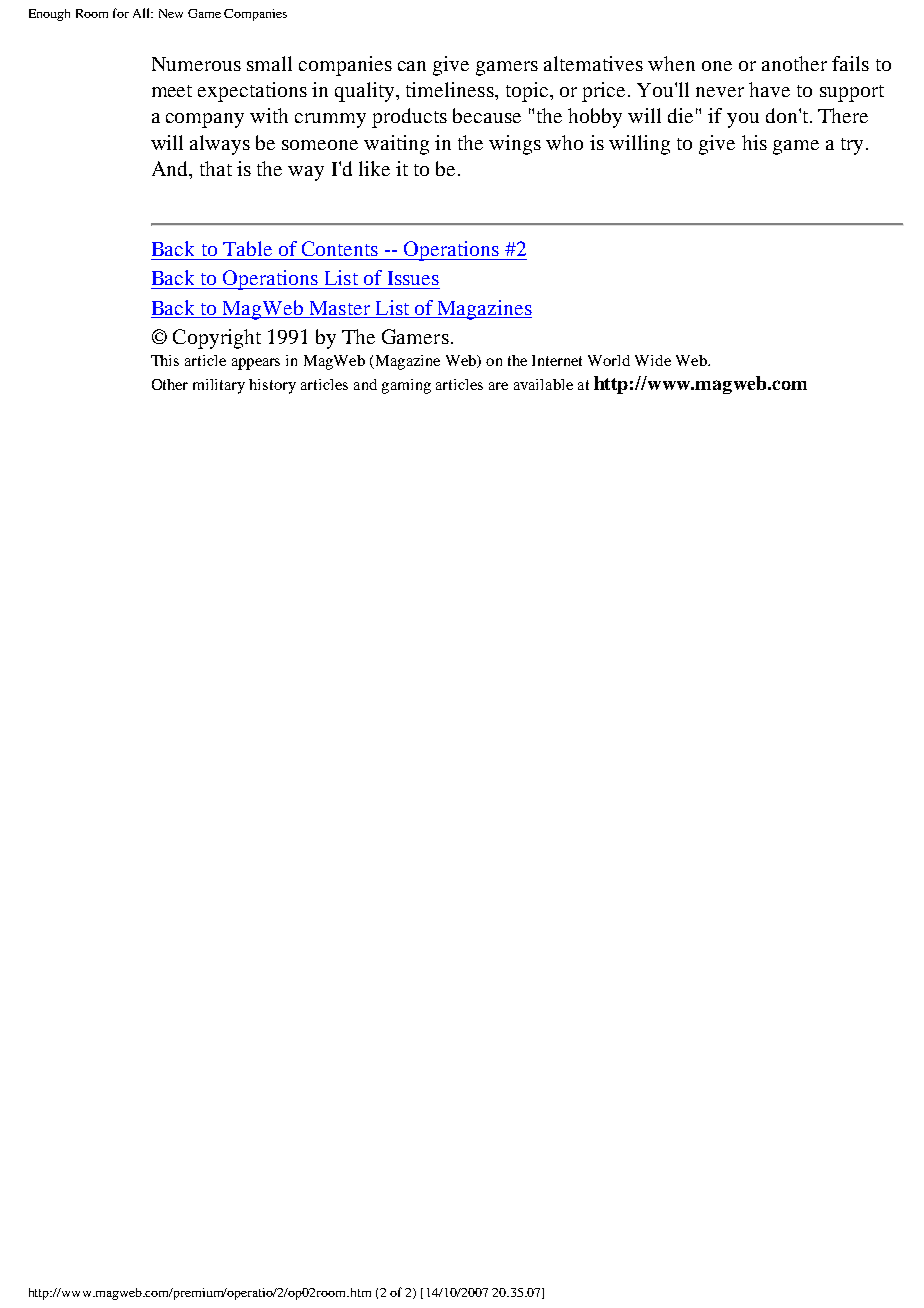 The image size is (924, 1308). Describe the element at coordinates (671, 63) in the screenshot. I see `when` at that location.
